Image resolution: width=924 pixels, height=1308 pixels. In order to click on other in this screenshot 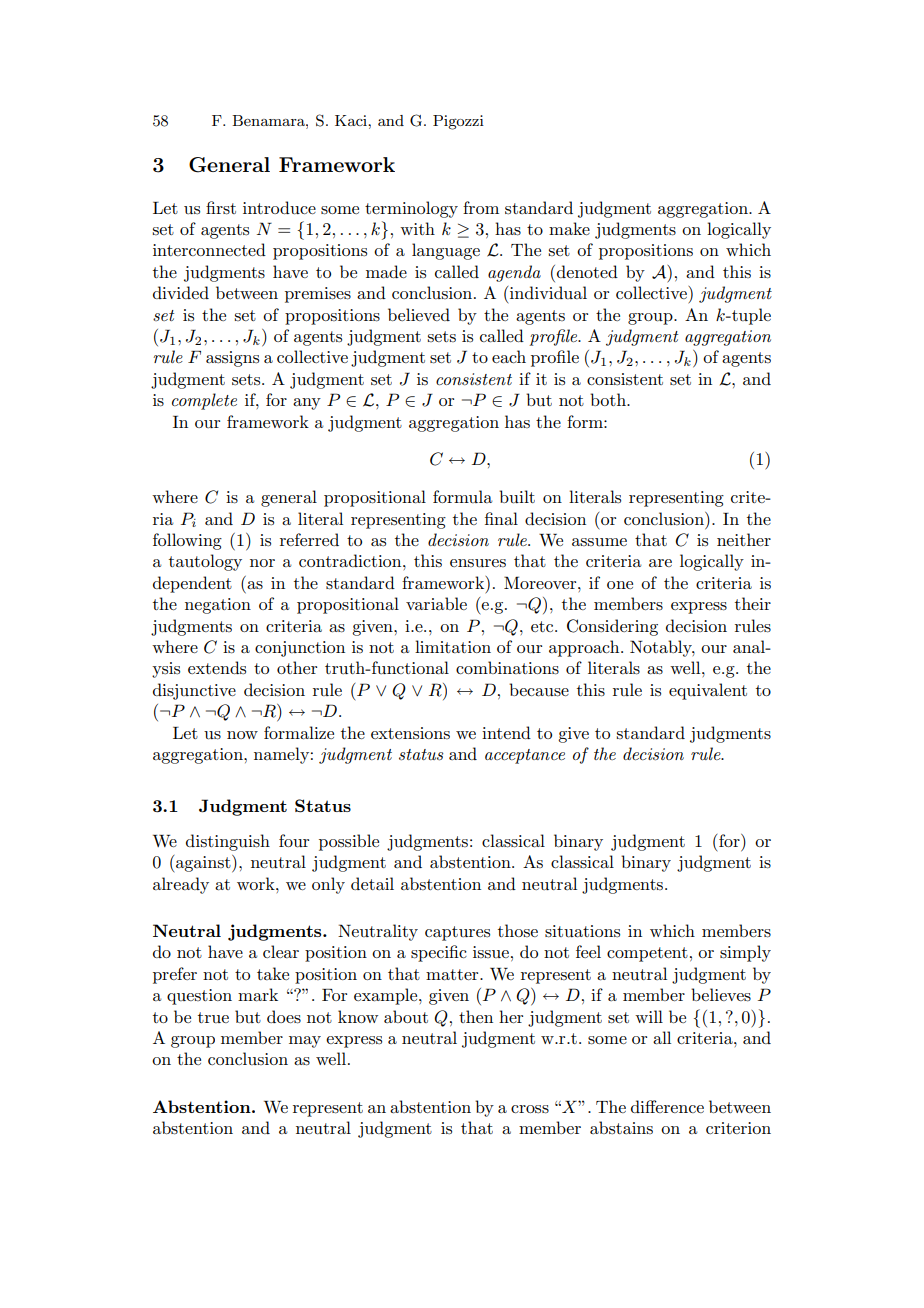, I will do `click(297, 667)`.
